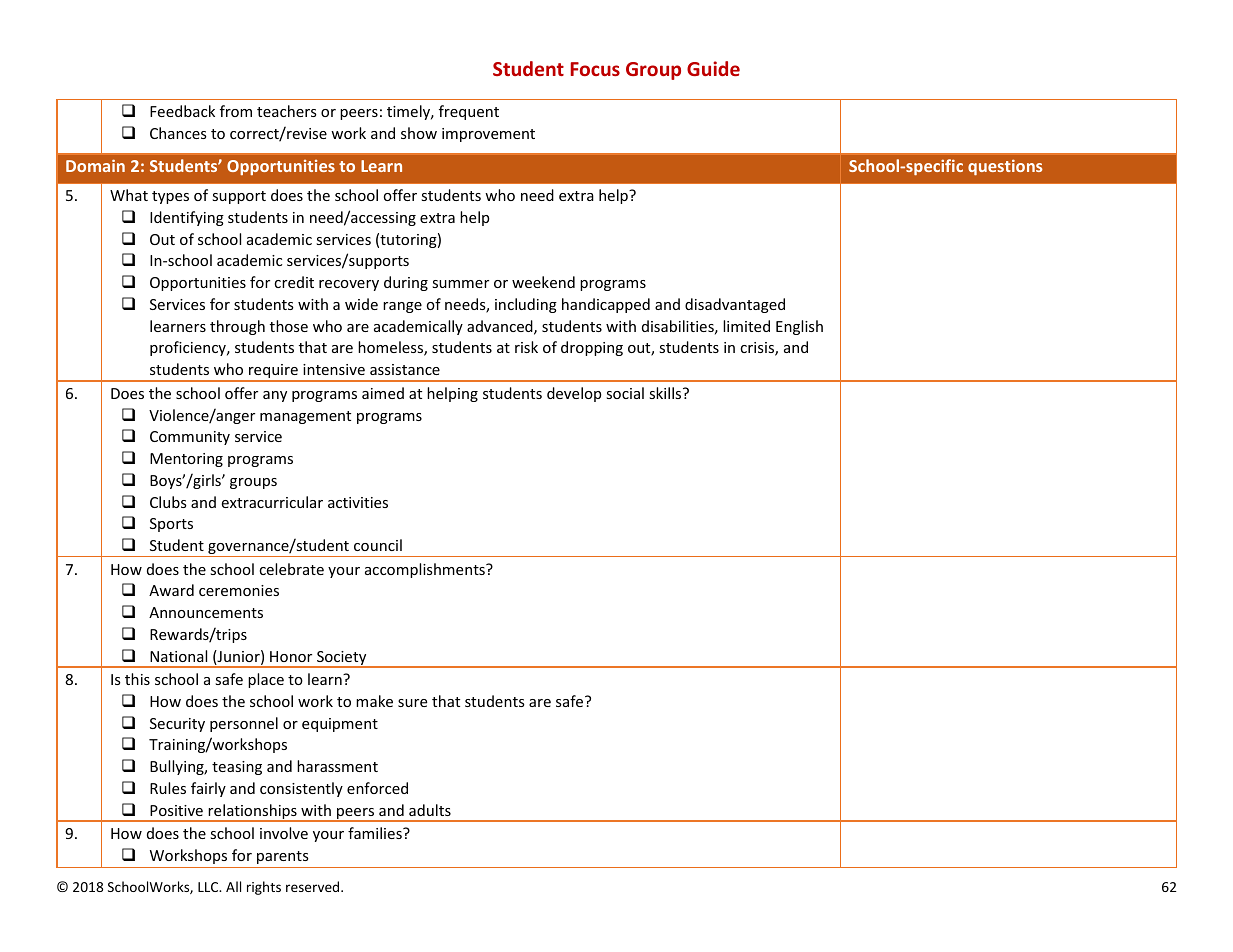  Describe the element at coordinates (543, 282) in the screenshot. I see `weekend` at that location.
